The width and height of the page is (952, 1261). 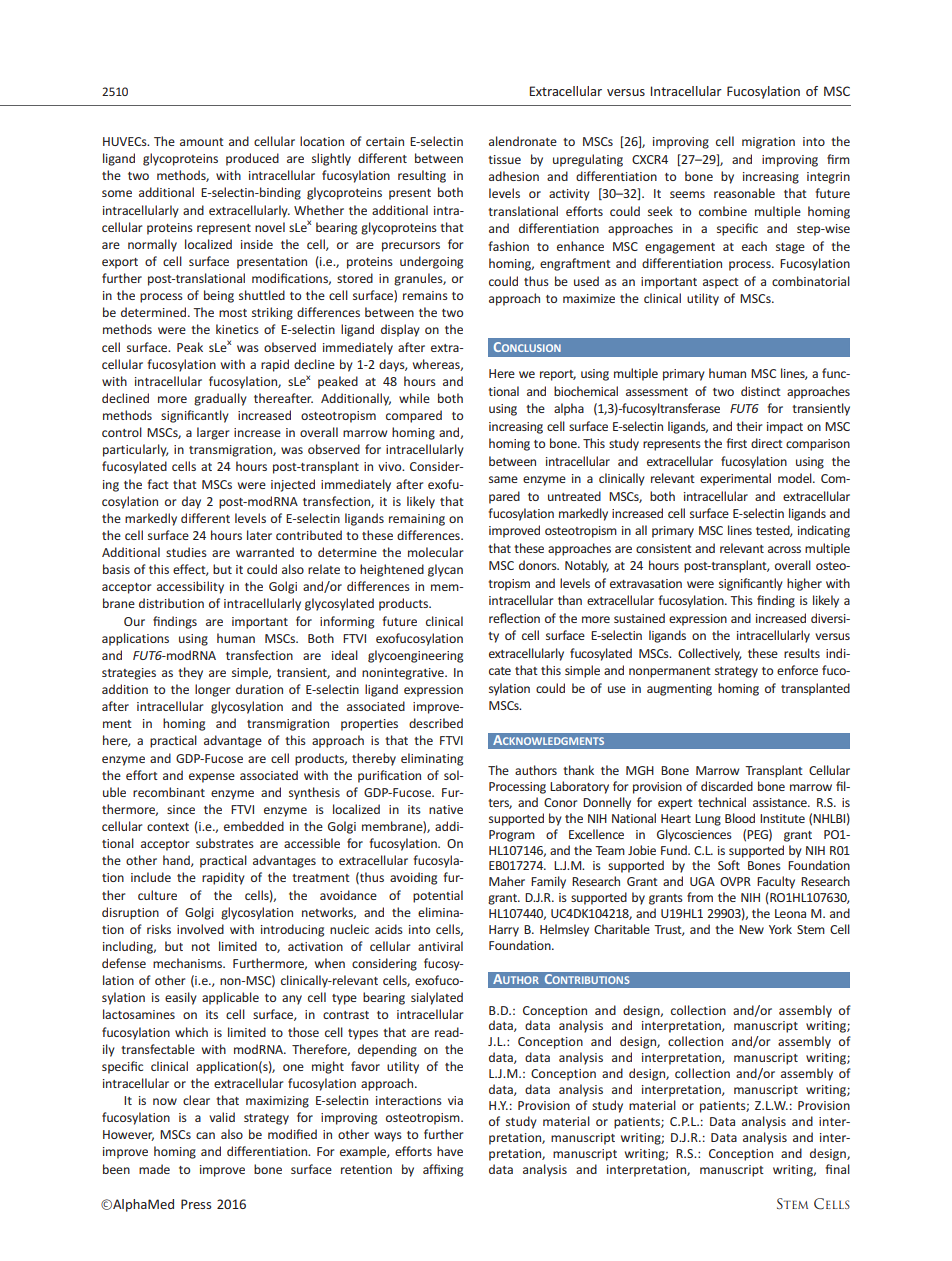 I want to click on while, so click(x=414, y=398).
